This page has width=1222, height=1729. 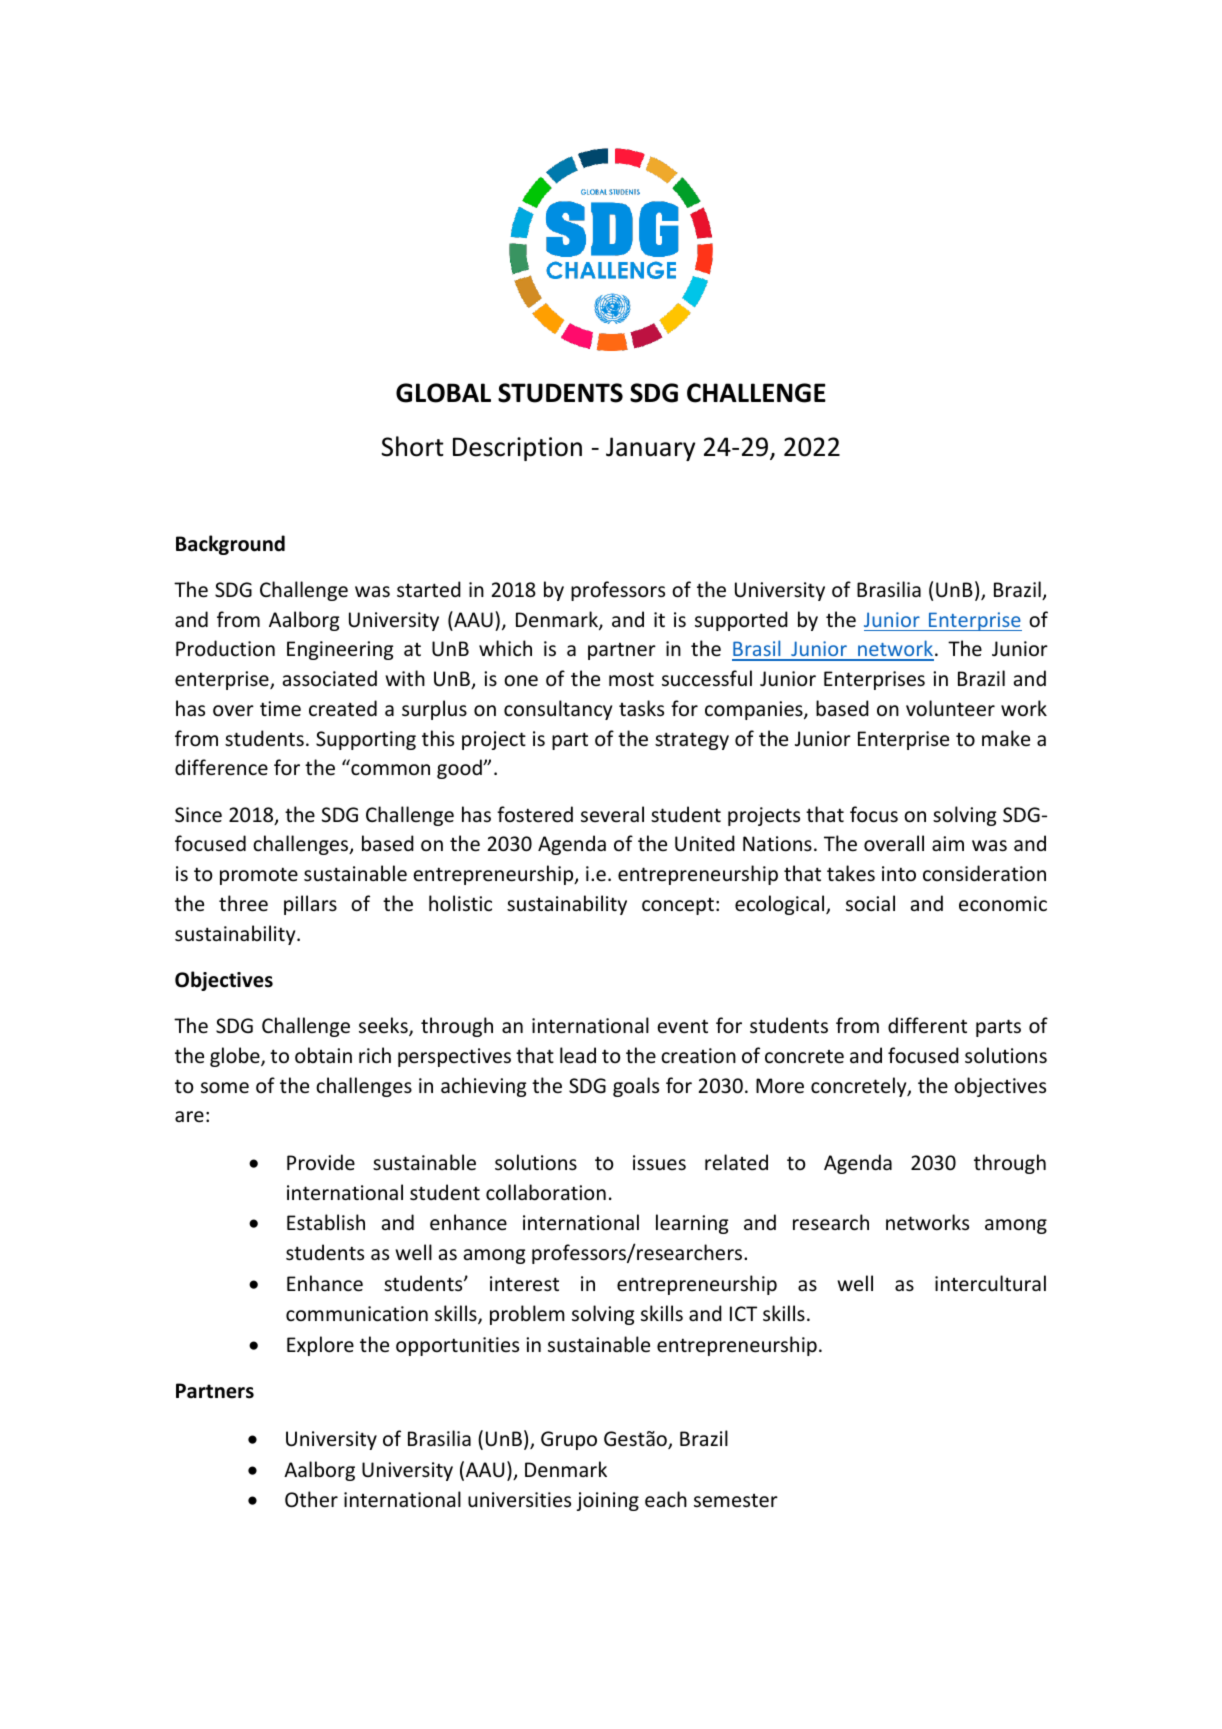 What do you see at coordinates (311, 1499) in the page?
I see `Other` at bounding box center [311, 1499].
